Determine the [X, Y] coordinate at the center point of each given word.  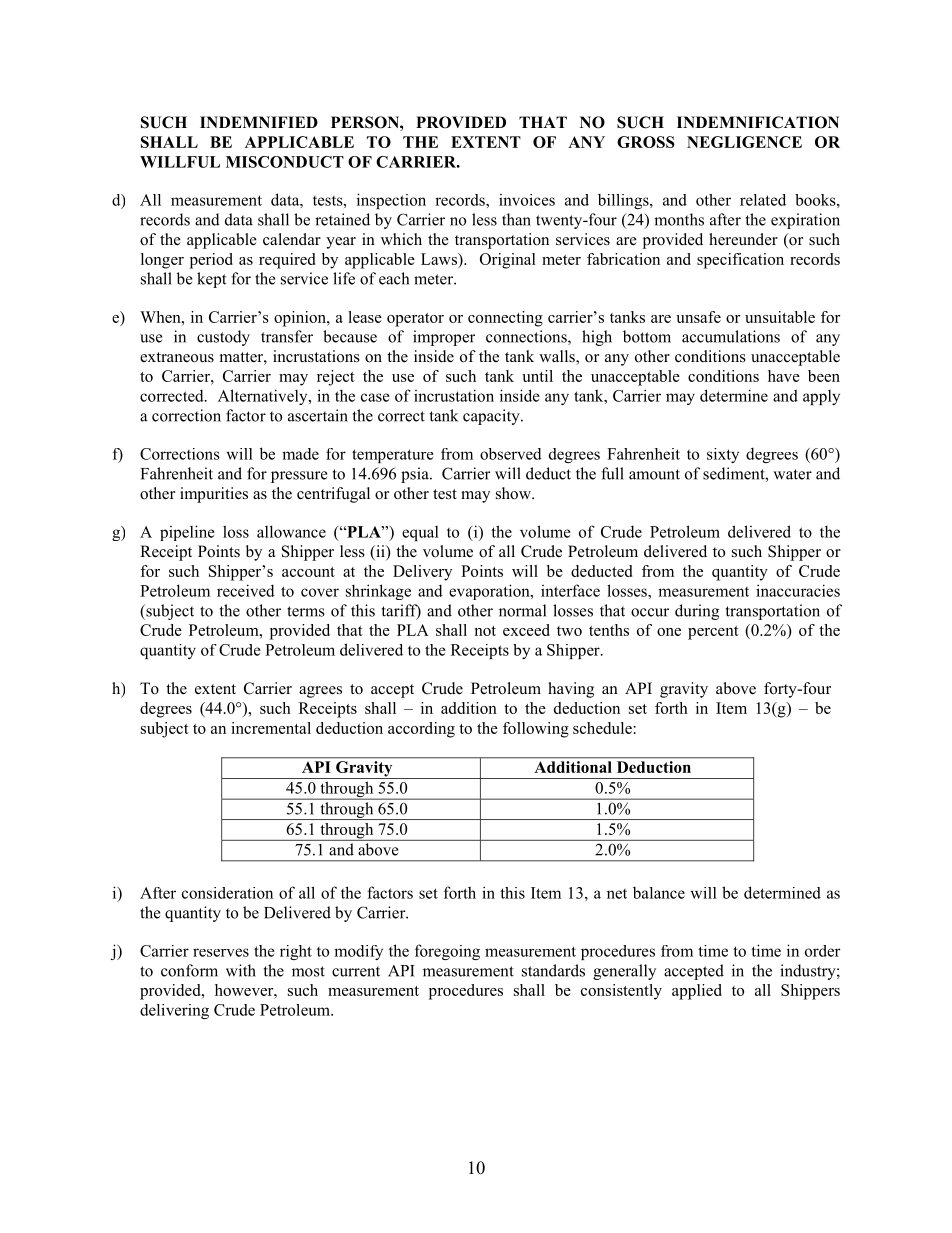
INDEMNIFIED [259, 122]
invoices [527, 200]
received [246, 590]
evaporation [490, 592]
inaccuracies [798, 590]
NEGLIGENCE [744, 142]
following [536, 730]
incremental [271, 728]
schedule [602, 728]
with [241, 970]
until [537, 376]
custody [223, 338]
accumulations [731, 336]
